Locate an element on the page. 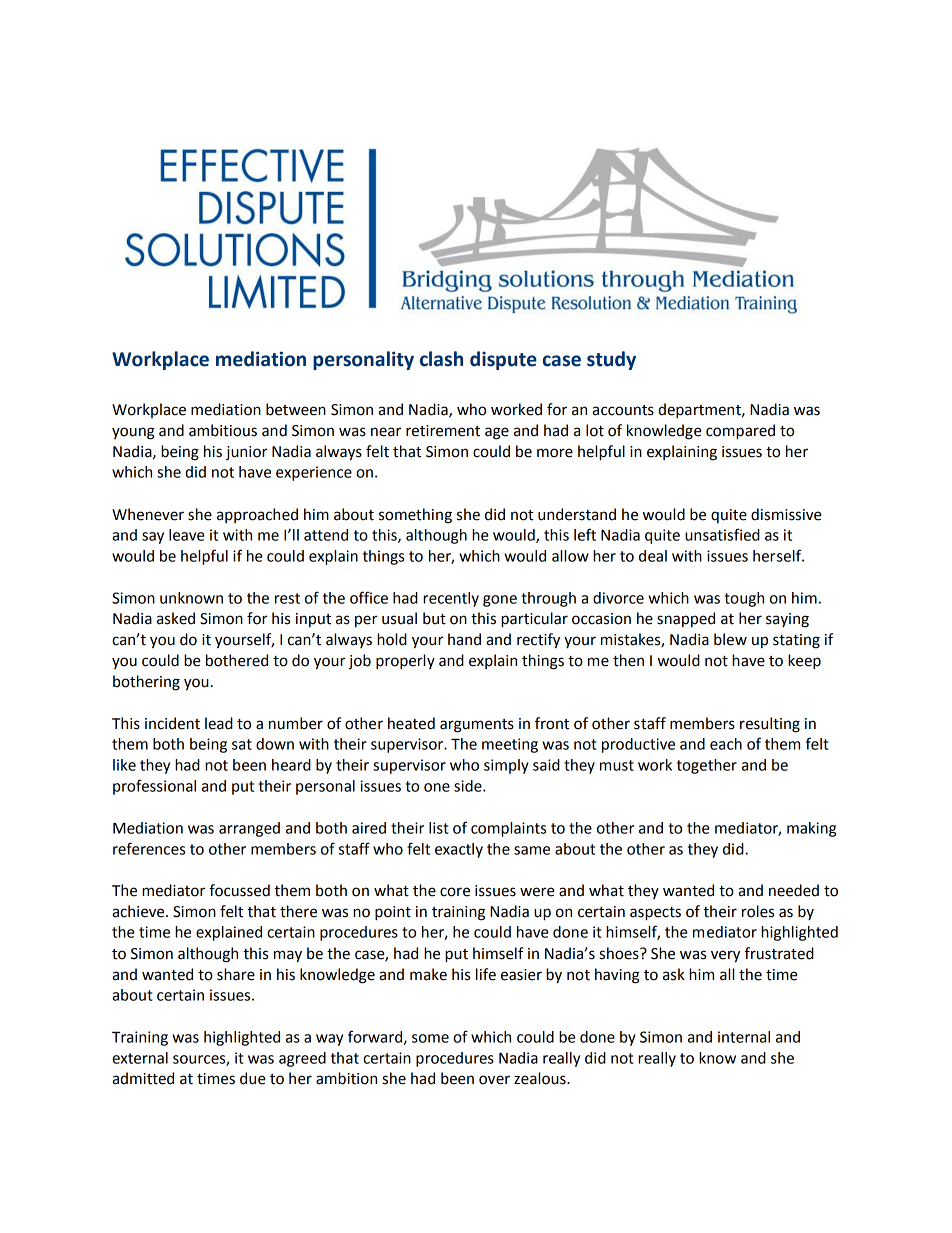 The width and height of the page is (952, 1233). ambitious is located at coordinates (223, 430).
